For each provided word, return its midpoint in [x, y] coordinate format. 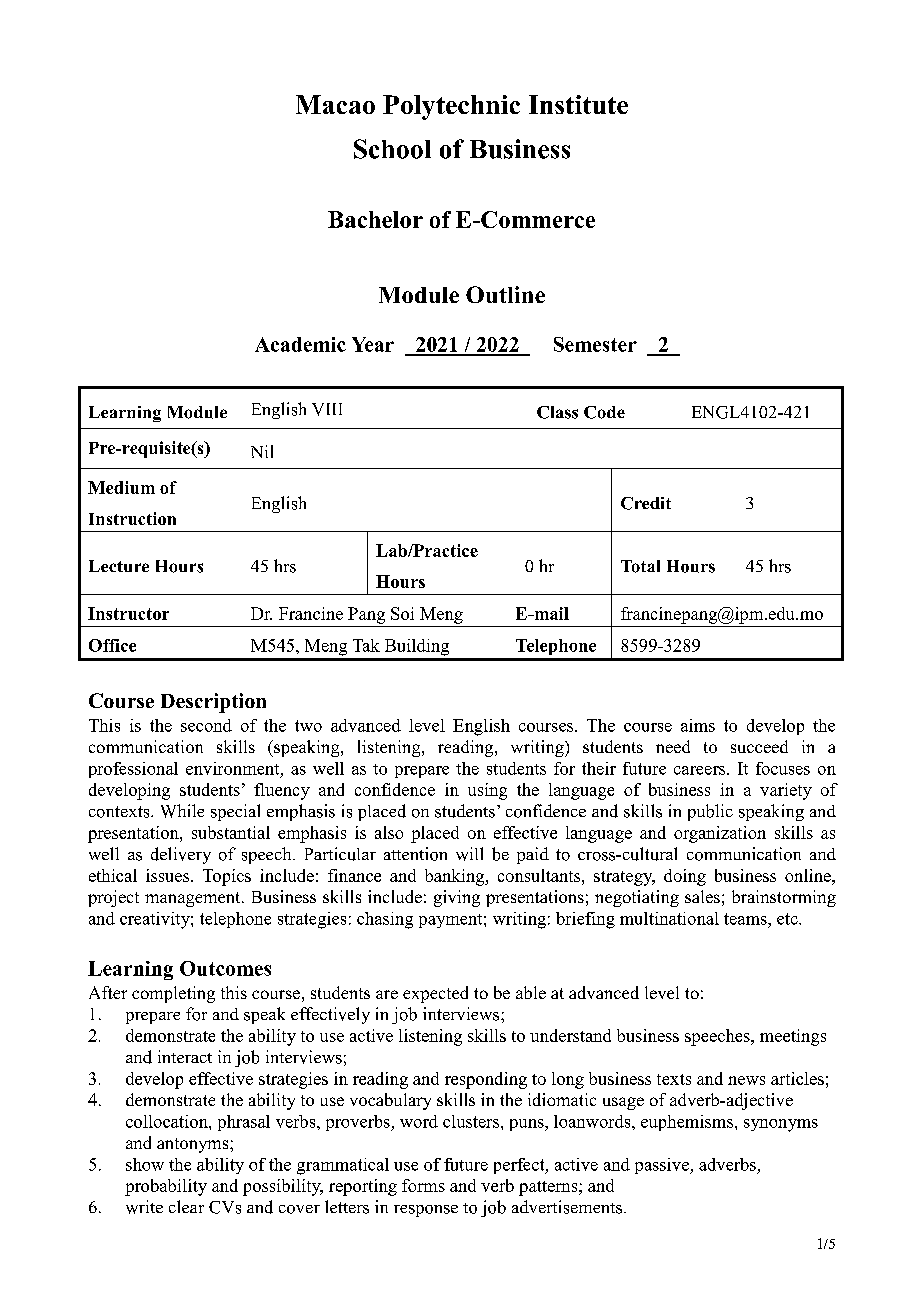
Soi [402, 613]
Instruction [132, 518]
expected [435, 994]
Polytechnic [451, 107]
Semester [595, 344]
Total [640, 566]
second [206, 725]
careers [701, 770]
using [487, 791]
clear [186, 1206]
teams [746, 919]
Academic [300, 344]
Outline [505, 294]
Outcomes [225, 968]
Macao [335, 104]
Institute [578, 104]
